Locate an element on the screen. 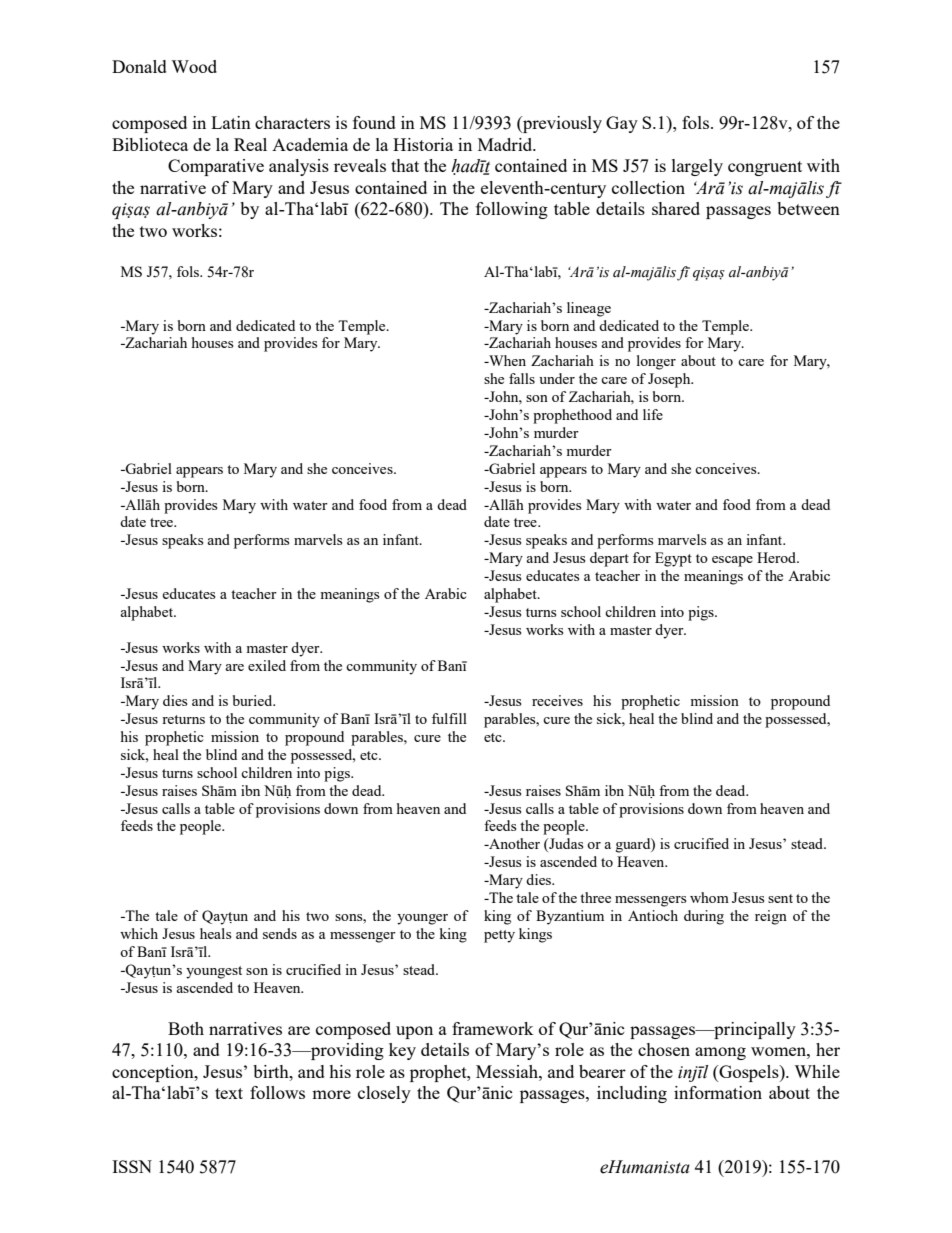 The image size is (952, 1233). Latin is located at coordinates (231, 122).
